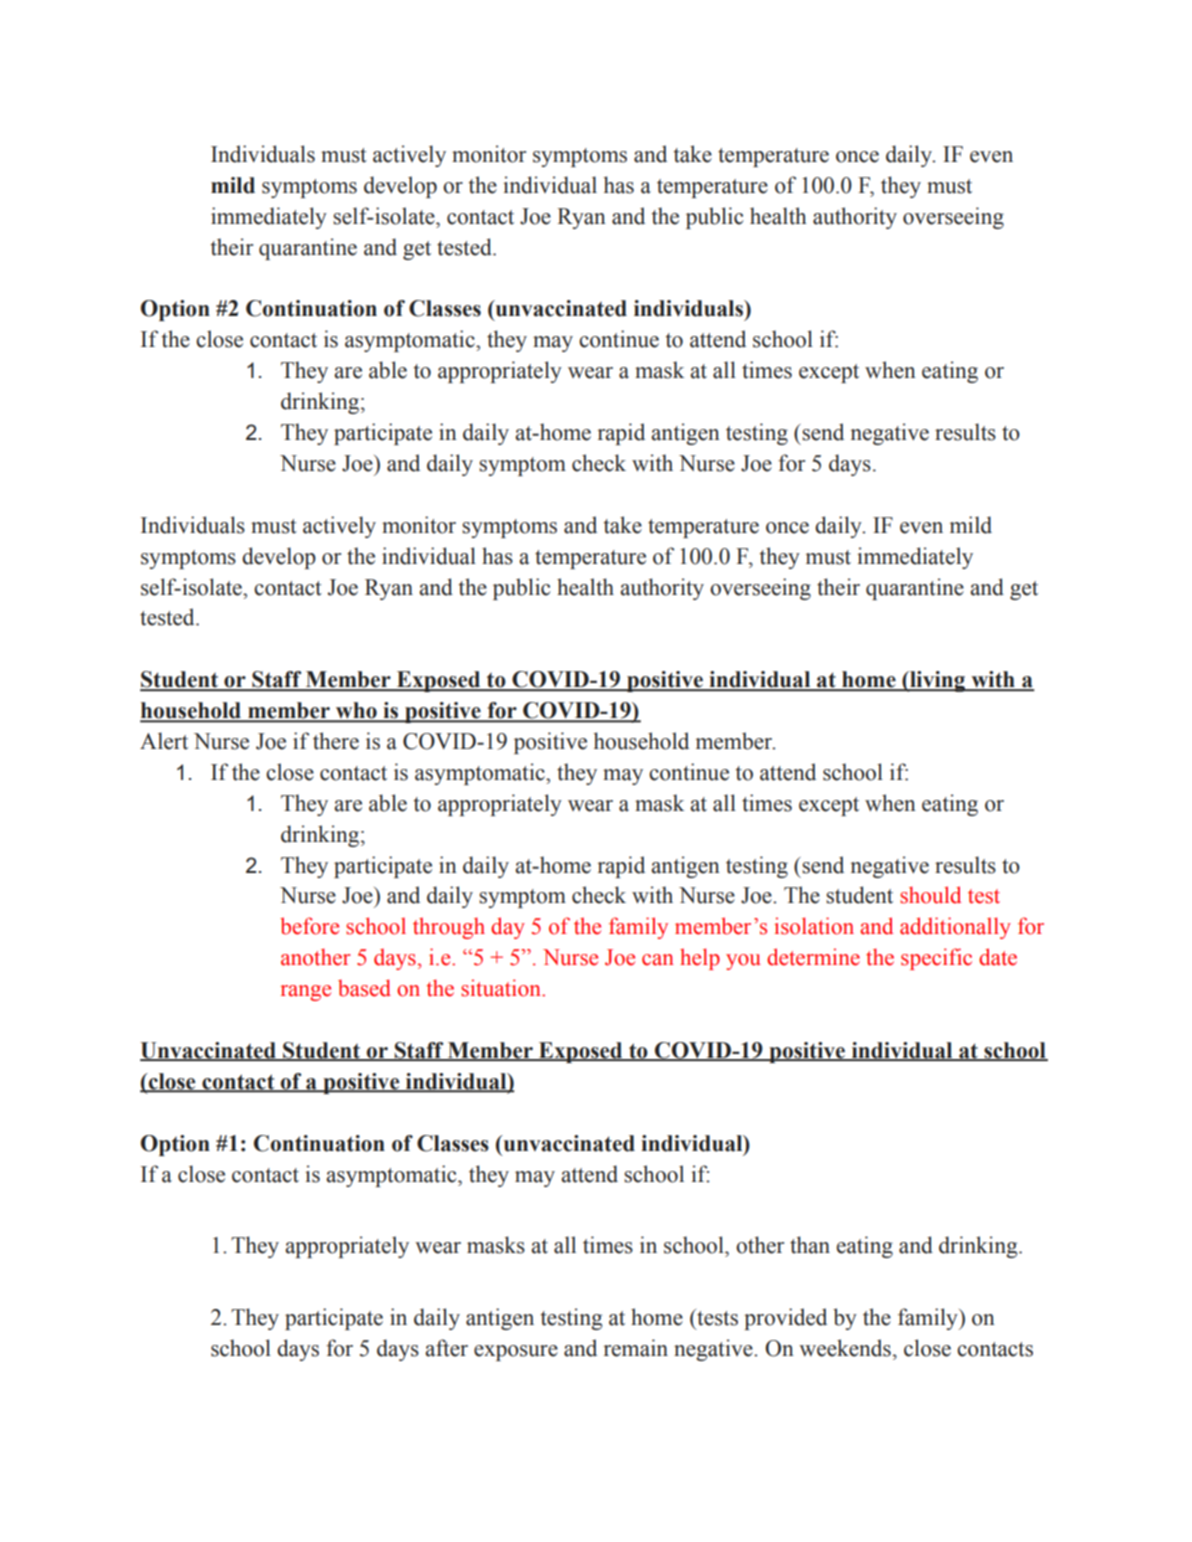 This image has height=1542, width=1192. Describe the element at coordinates (936, 959) in the image. I see `specific` at that location.
